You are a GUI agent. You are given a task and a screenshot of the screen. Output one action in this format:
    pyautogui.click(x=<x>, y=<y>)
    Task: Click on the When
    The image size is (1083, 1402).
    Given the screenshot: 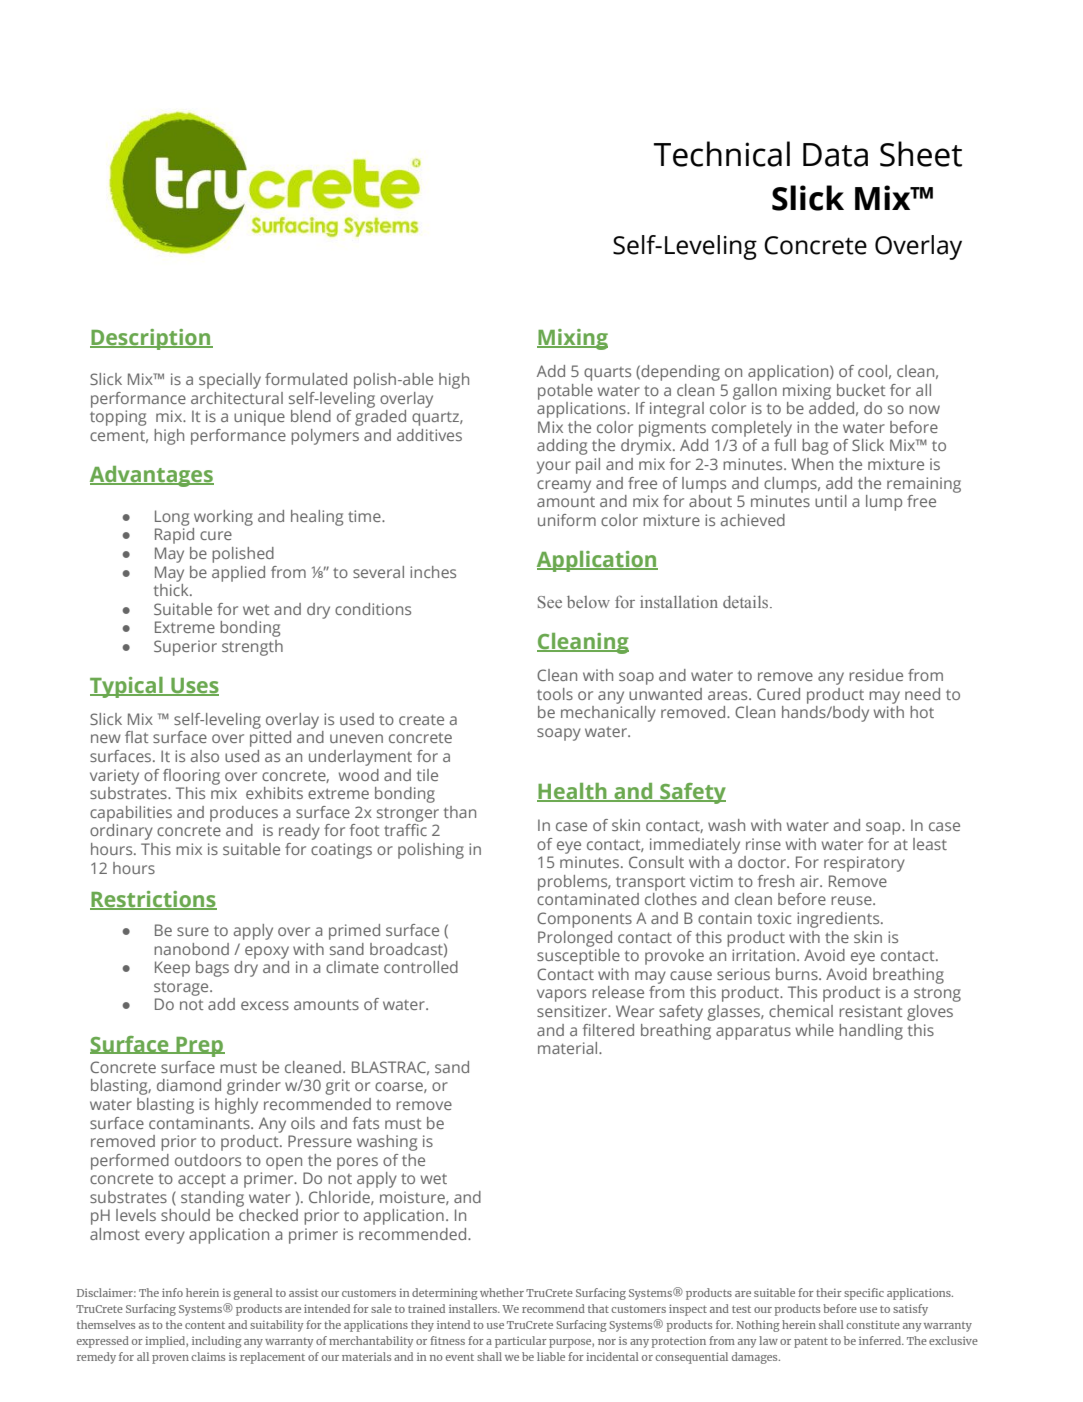 What is the action you would take?
    pyautogui.click(x=812, y=464)
